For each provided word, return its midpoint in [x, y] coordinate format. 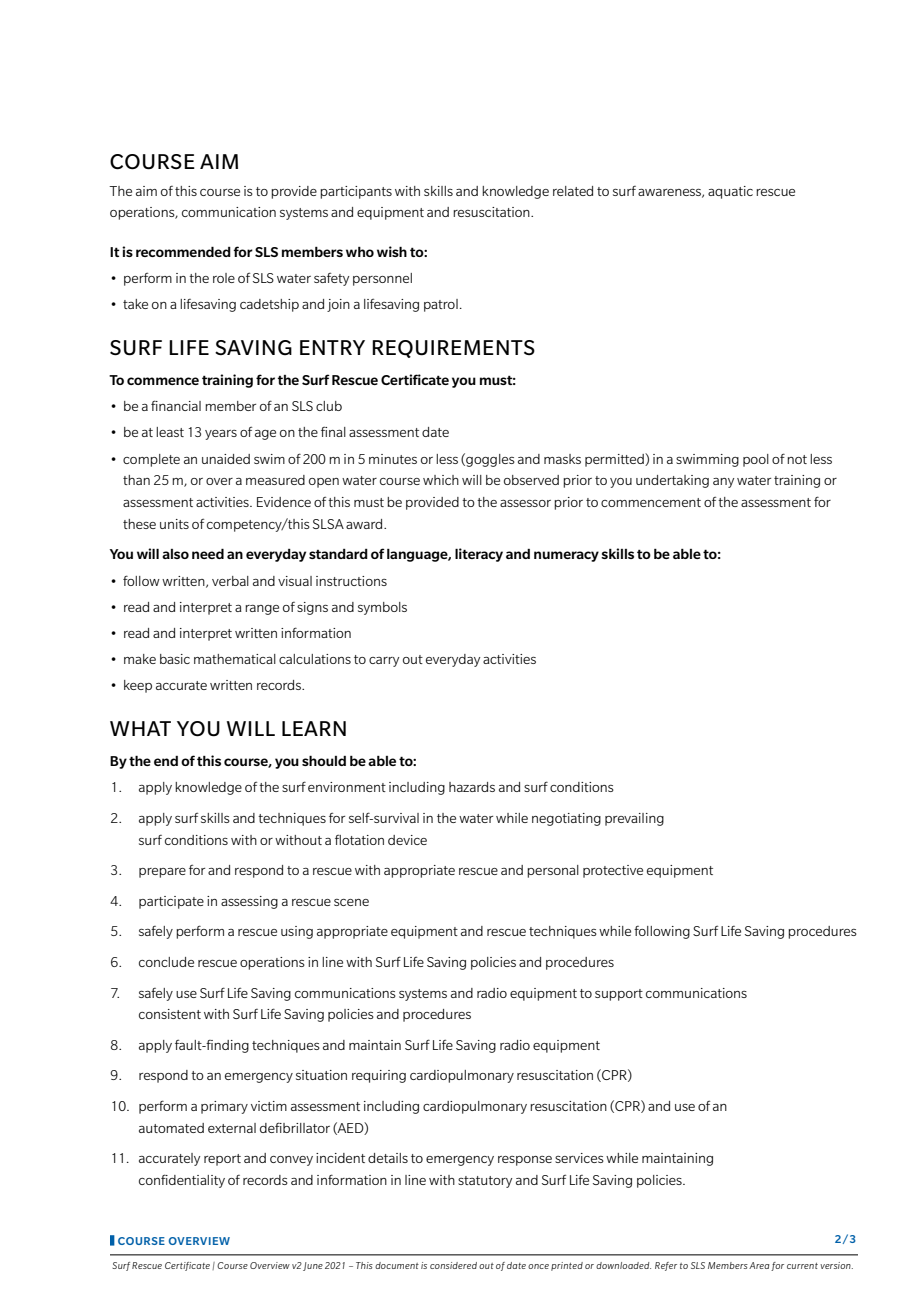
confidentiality [182, 1181]
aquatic [730, 192]
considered [453, 1265]
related [573, 191]
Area [759, 1265]
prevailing [634, 819]
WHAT [140, 728]
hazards [472, 787]
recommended [183, 251]
